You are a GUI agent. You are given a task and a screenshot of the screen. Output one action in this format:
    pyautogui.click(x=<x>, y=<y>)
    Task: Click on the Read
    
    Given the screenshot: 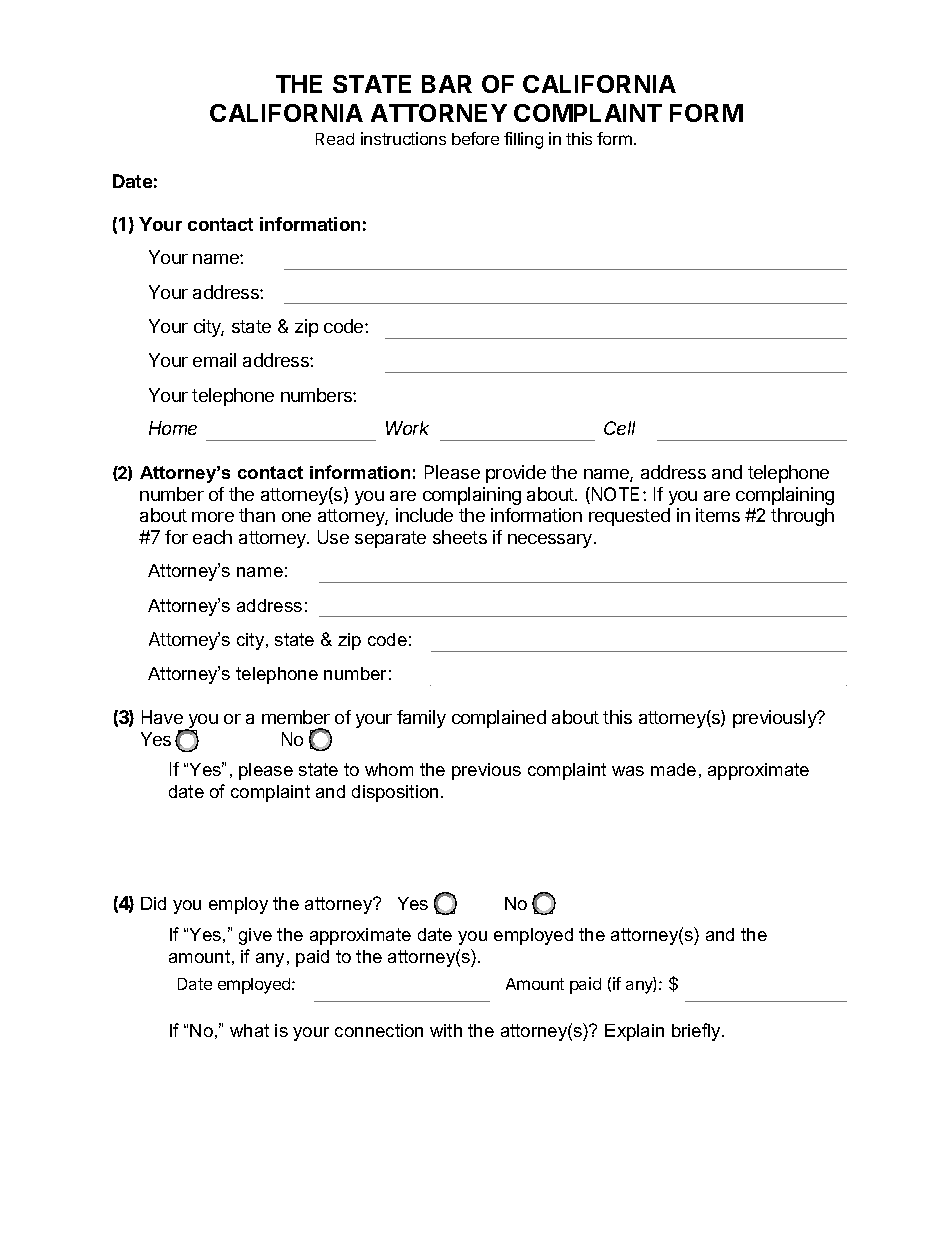 What is the action you would take?
    pyautogui.click(x=335, y=139)
